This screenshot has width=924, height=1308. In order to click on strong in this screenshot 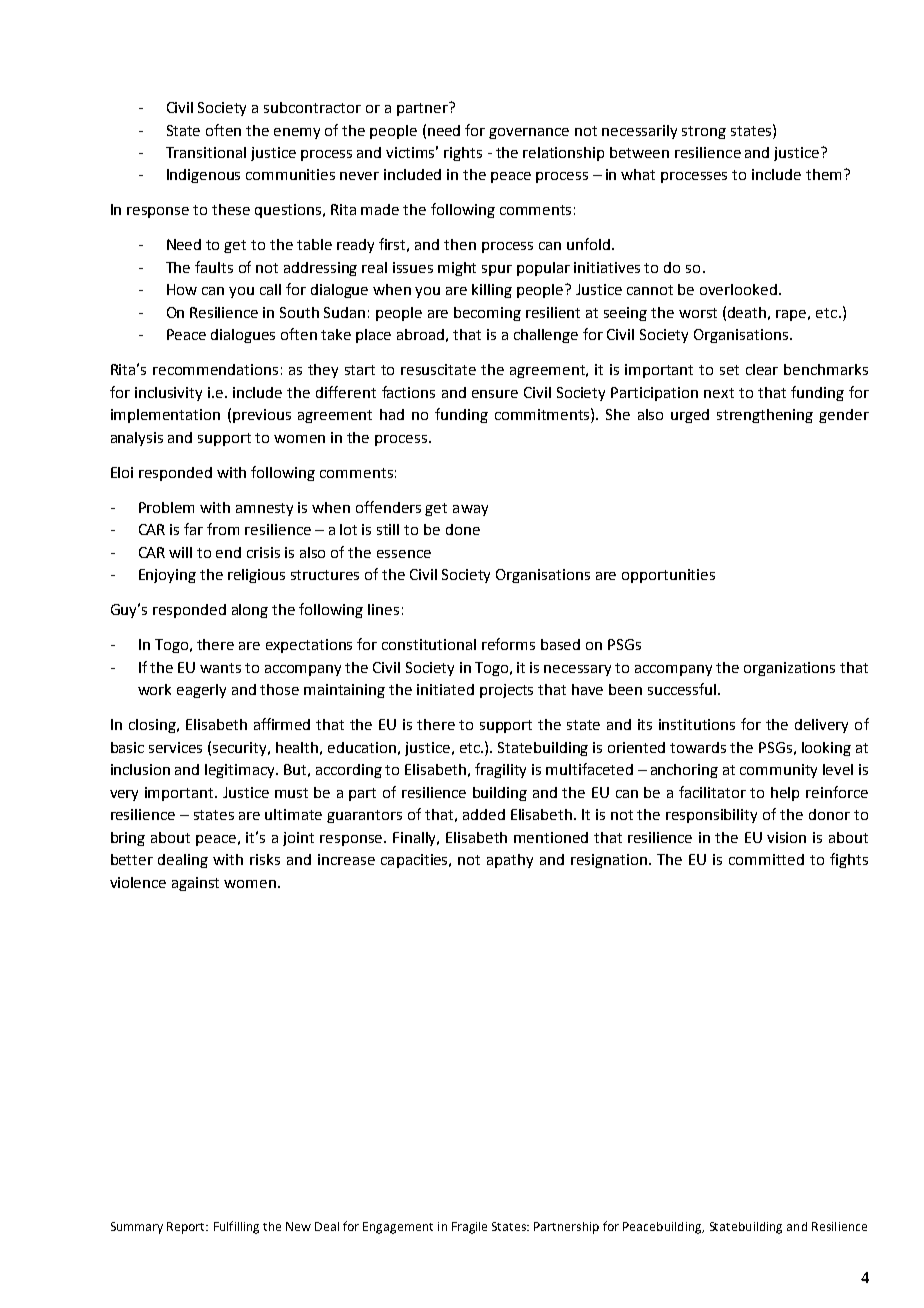, I will do `click(704, 132)`.
